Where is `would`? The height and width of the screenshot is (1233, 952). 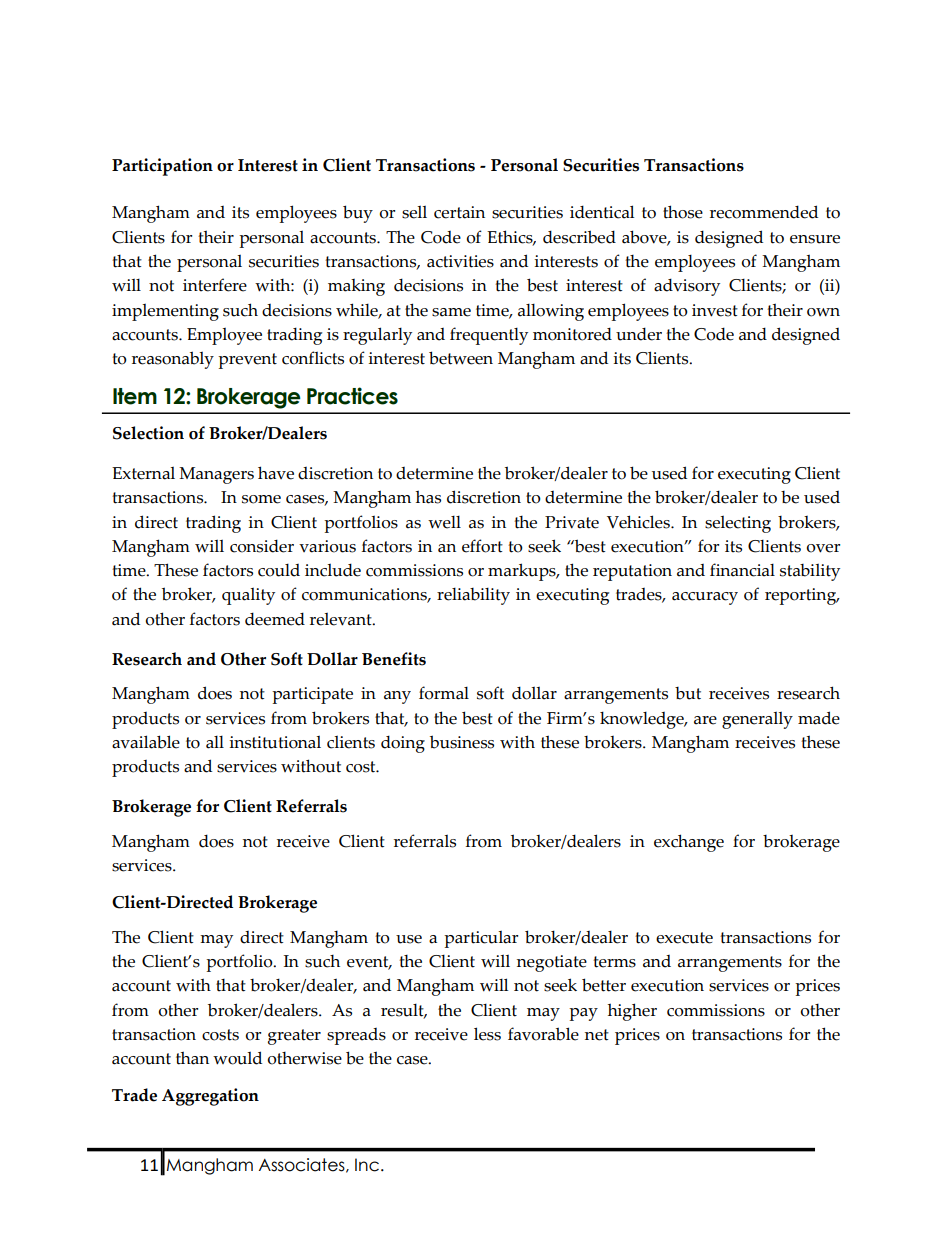
would is located at coordinates (237, 1058).
